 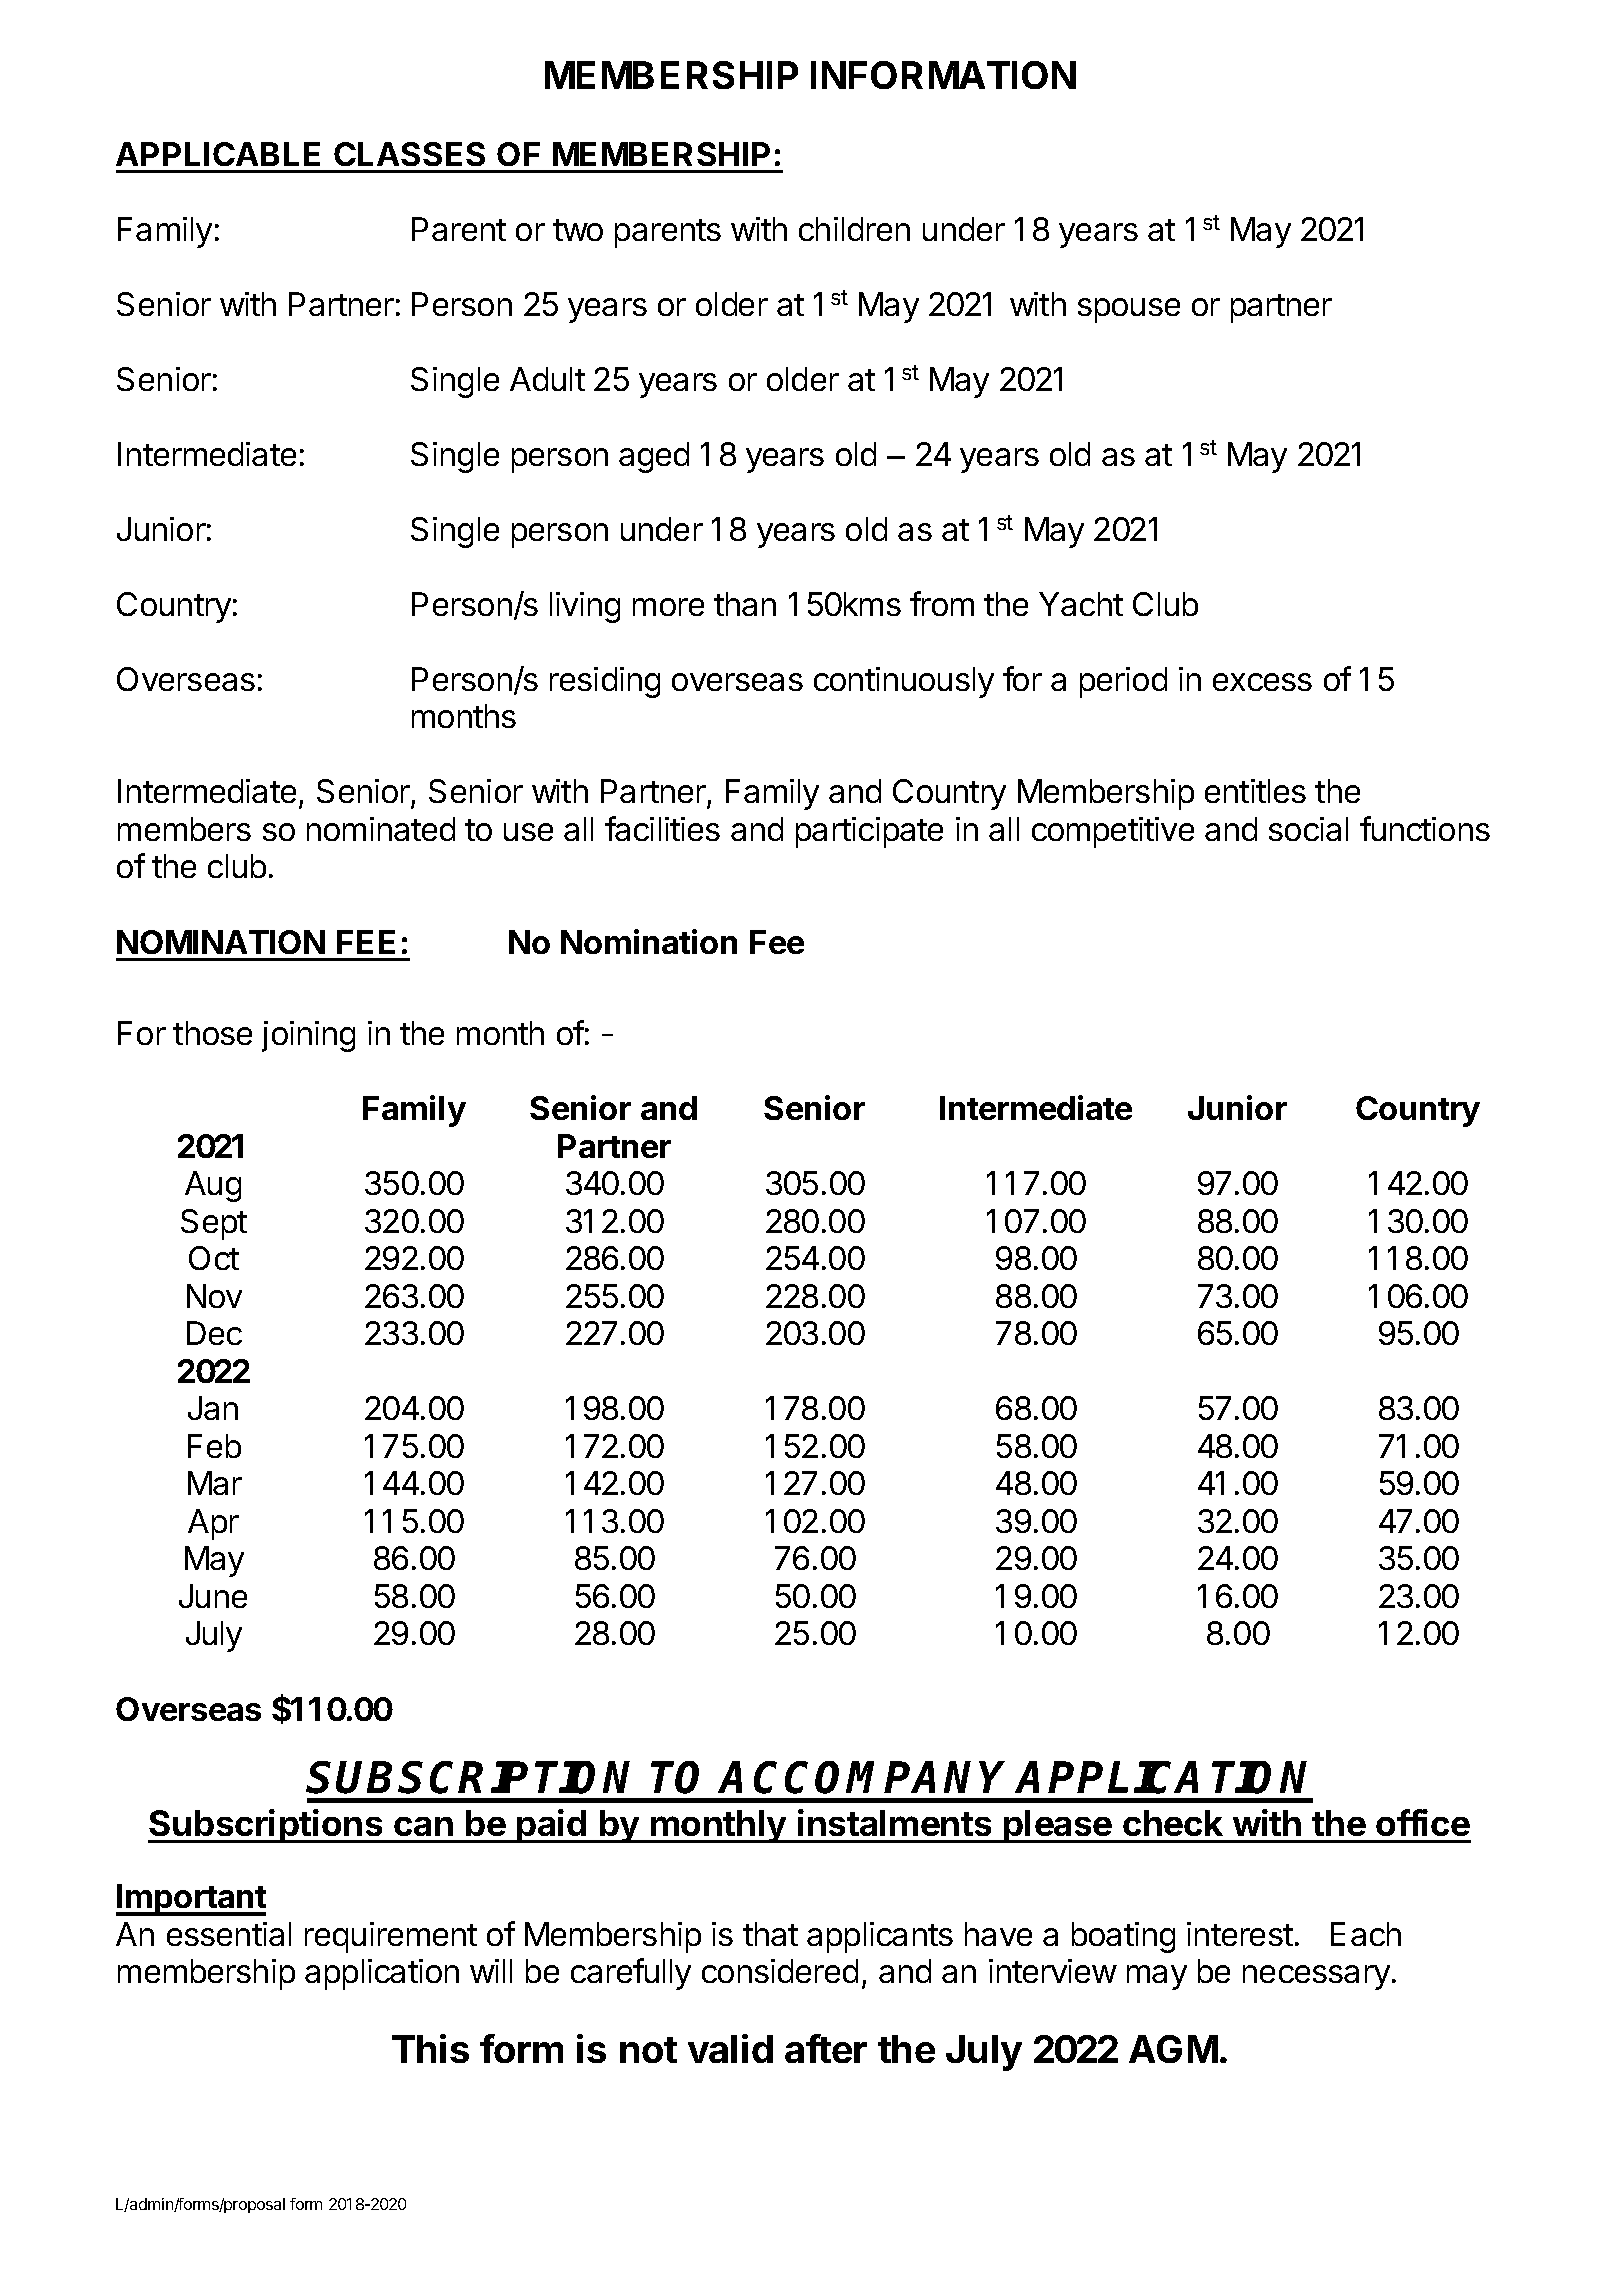 I want to click on necessary, so click(x=1316, y=1977).
